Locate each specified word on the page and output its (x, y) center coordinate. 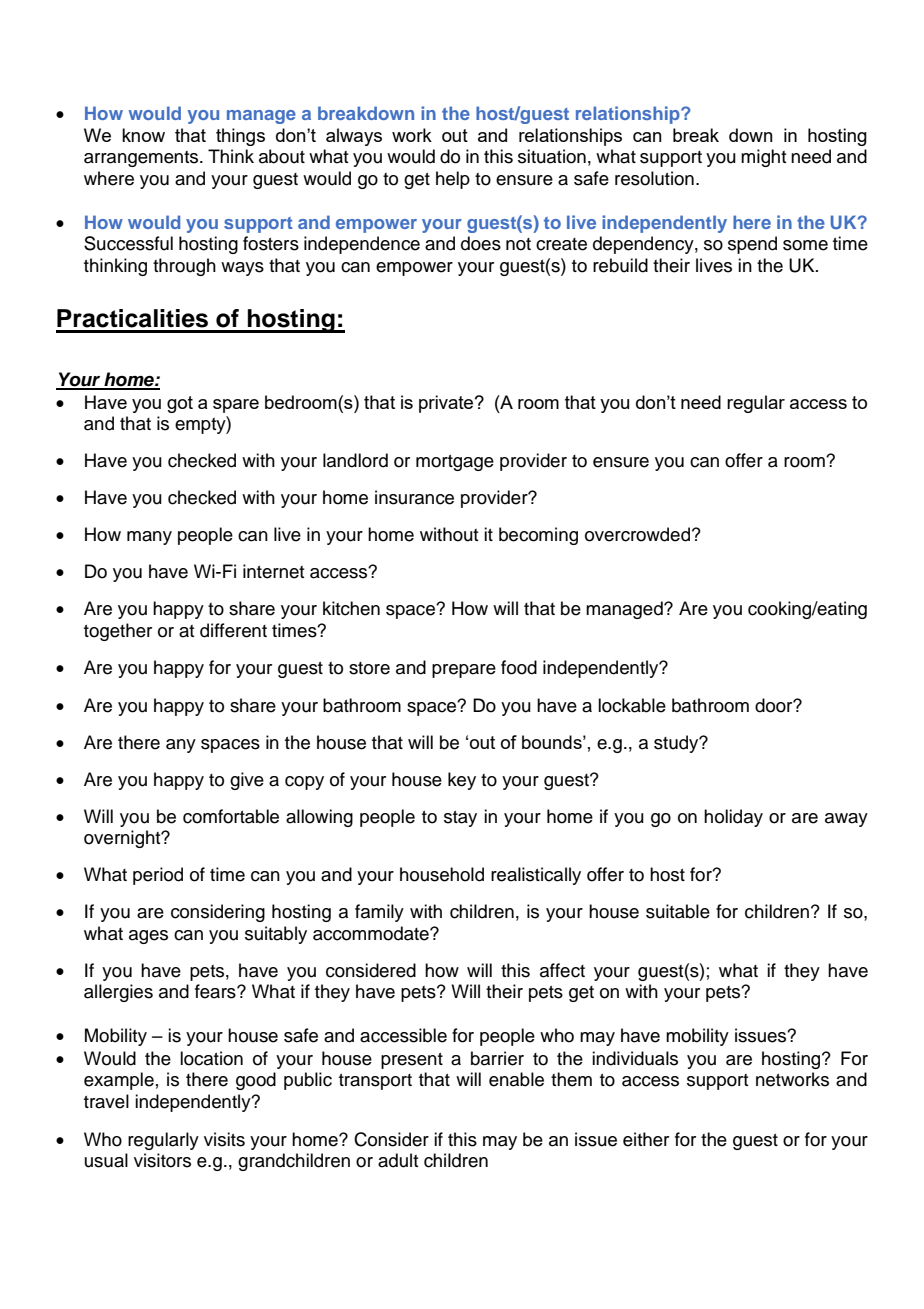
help (453, 180)
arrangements (142, 159)
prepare (464, 671)
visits (224, 1139)
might (764, 158)
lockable (632, 705)
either (646, 1139)
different (233, 630)
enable (516, 1079)
